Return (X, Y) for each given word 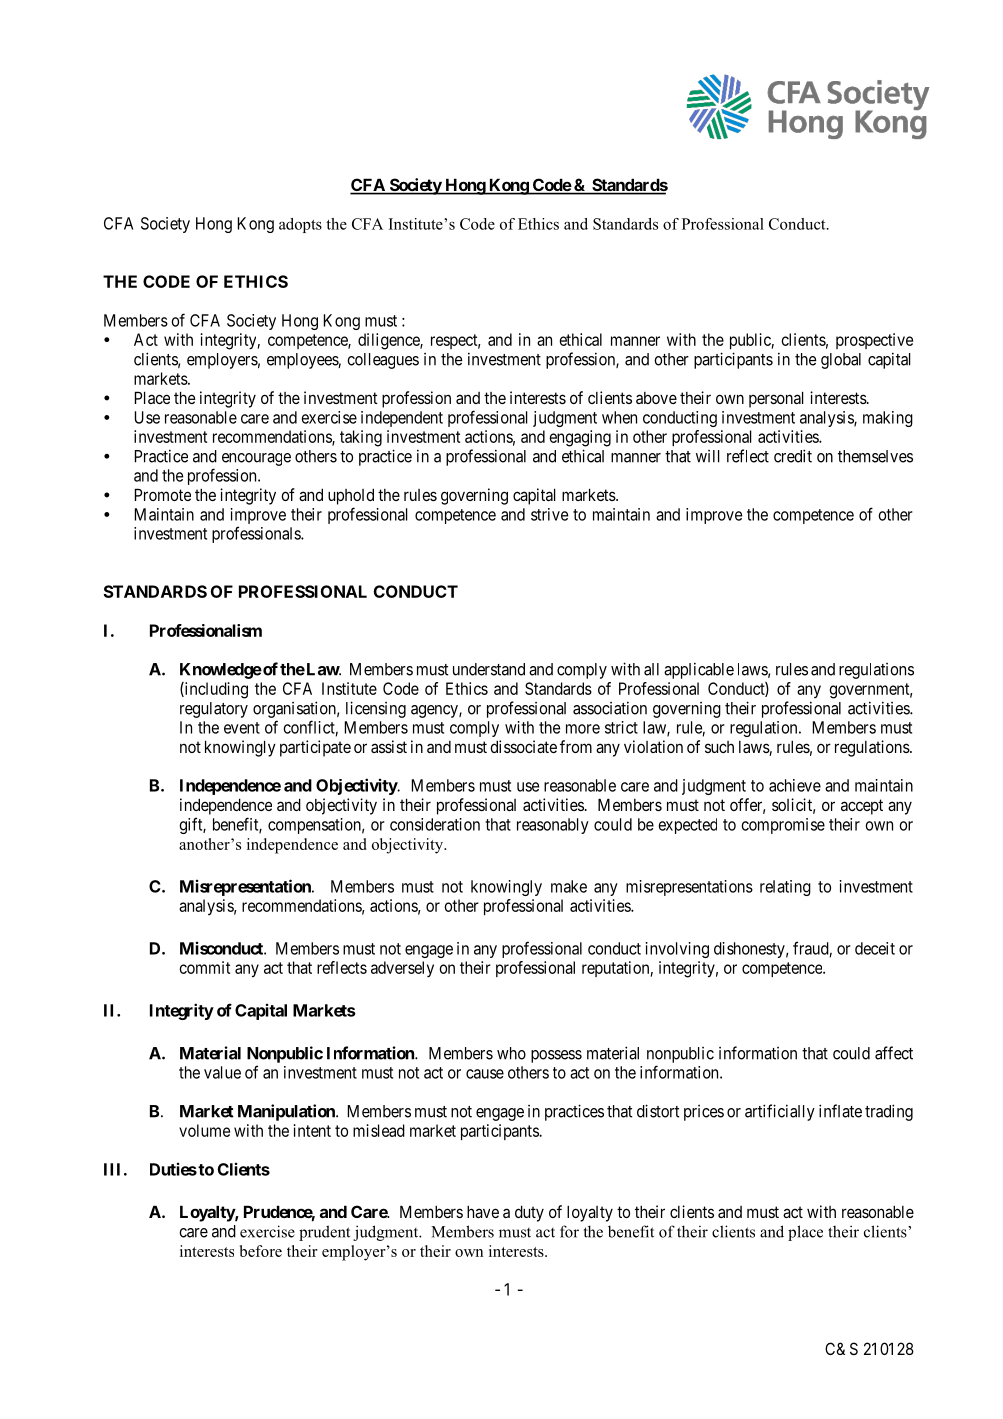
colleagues (383, 361)
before (261, 1251)
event (242, 728)
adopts (300, 225)
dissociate (523, 746)
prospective (874, 341)
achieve (795, 785)
